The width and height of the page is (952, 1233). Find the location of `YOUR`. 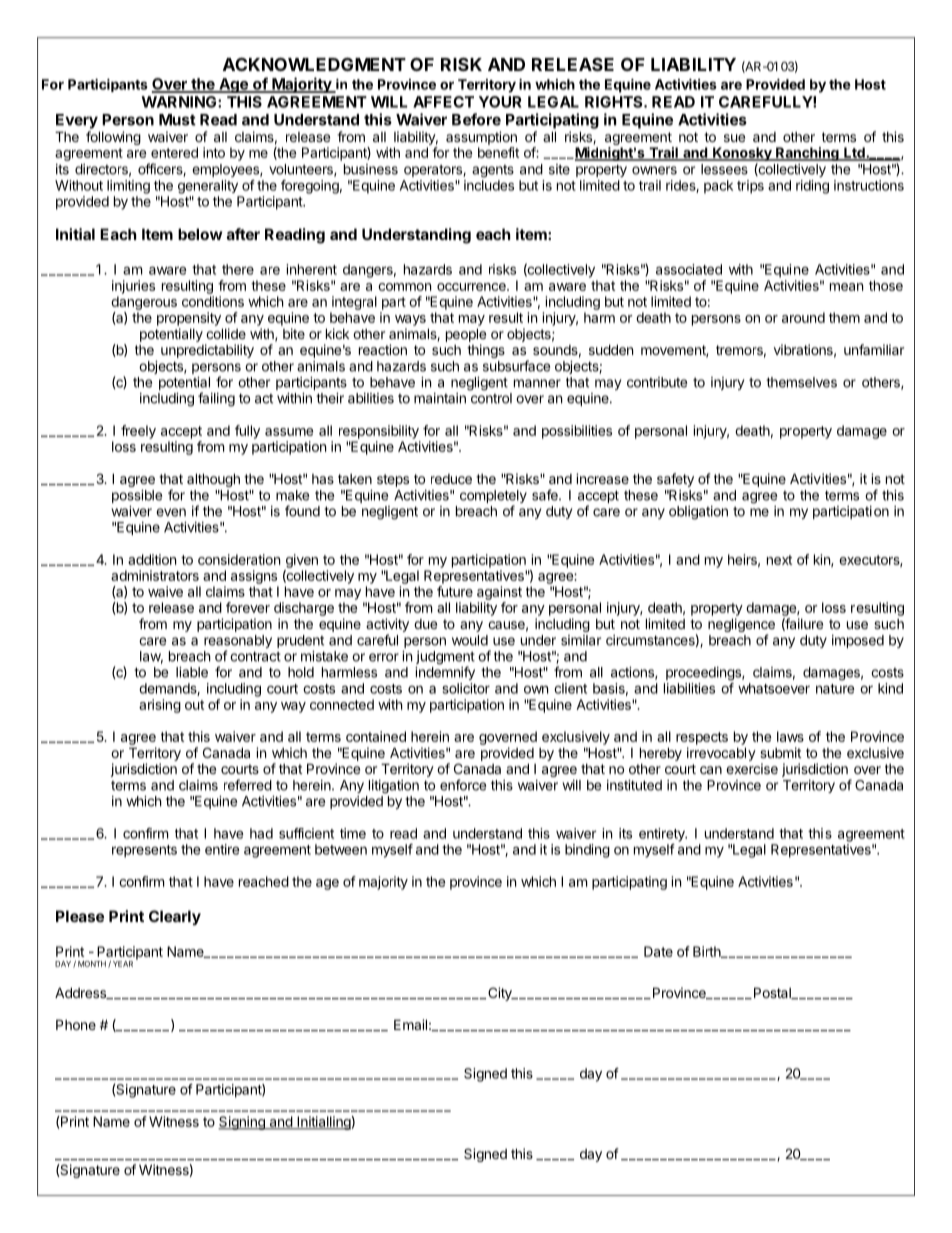

YOUR is located at coordinates (500, 102).
